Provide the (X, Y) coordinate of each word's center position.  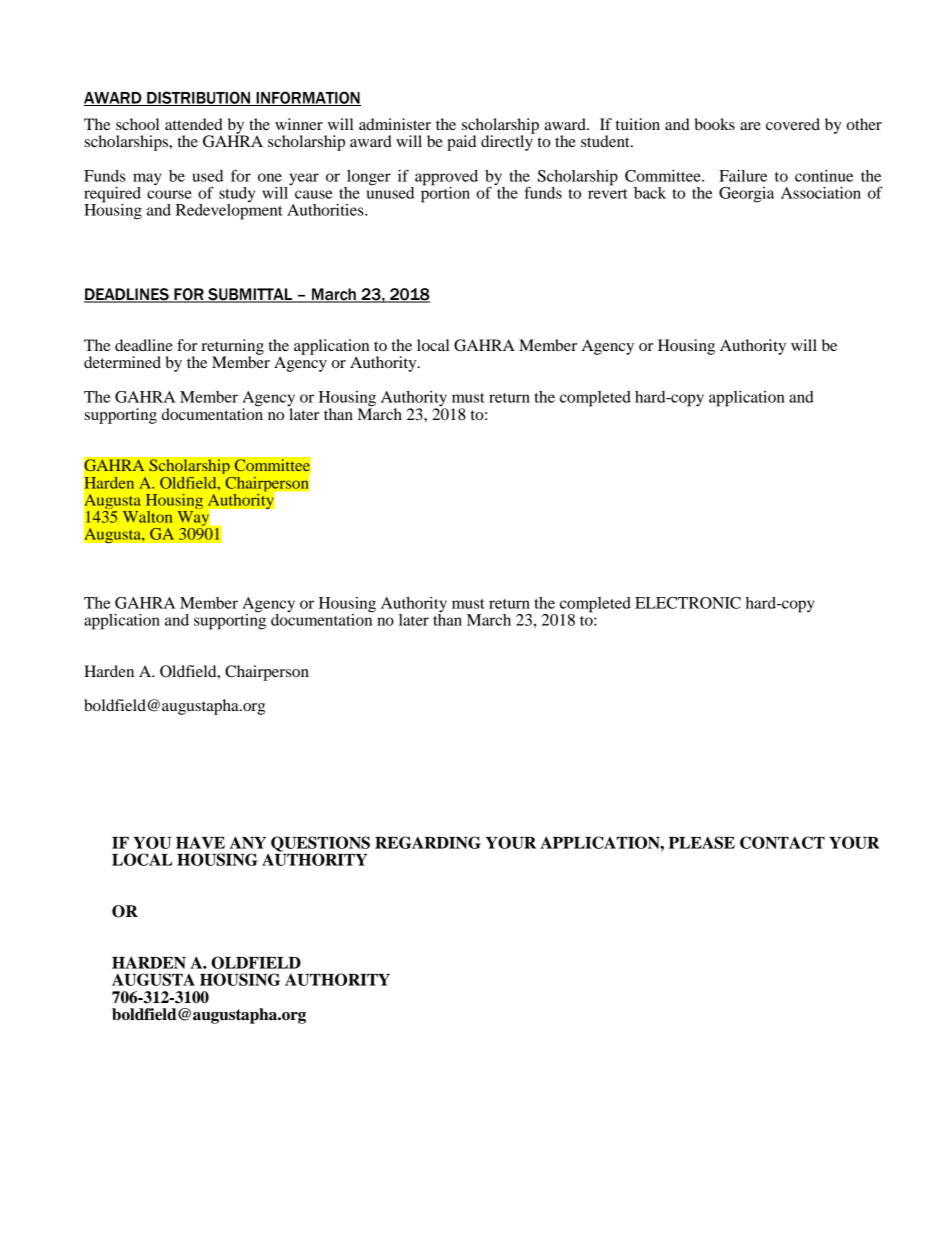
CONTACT (782, 842)
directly (508, 142)
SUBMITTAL (250, 295)
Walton (147, 517)
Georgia (746, 195)
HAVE (200, 843)
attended (194, 124)
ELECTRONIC (688, 603)
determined (122, 362)
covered (793, 124)
